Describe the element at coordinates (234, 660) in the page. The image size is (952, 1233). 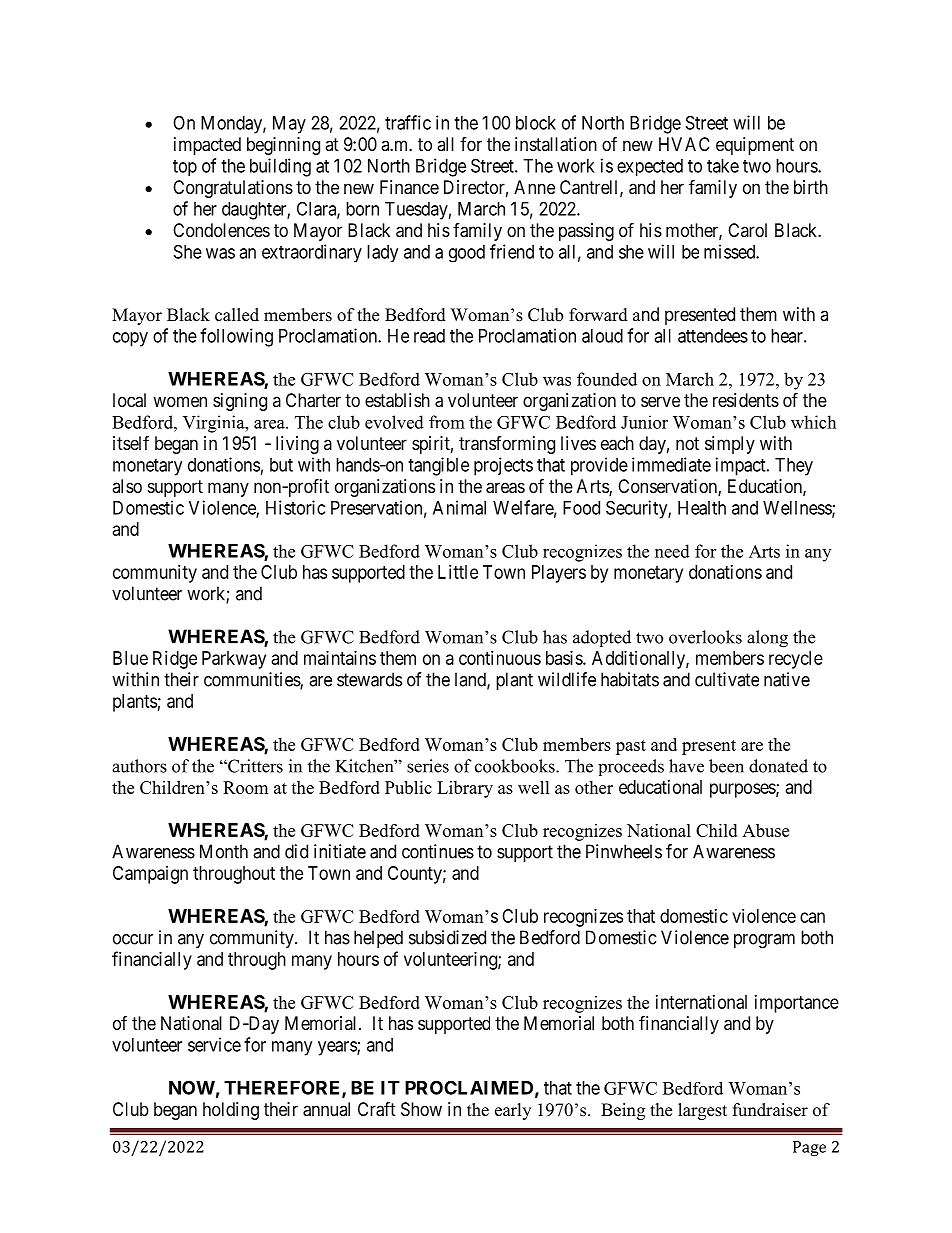
I see `Parkway` at that location.
